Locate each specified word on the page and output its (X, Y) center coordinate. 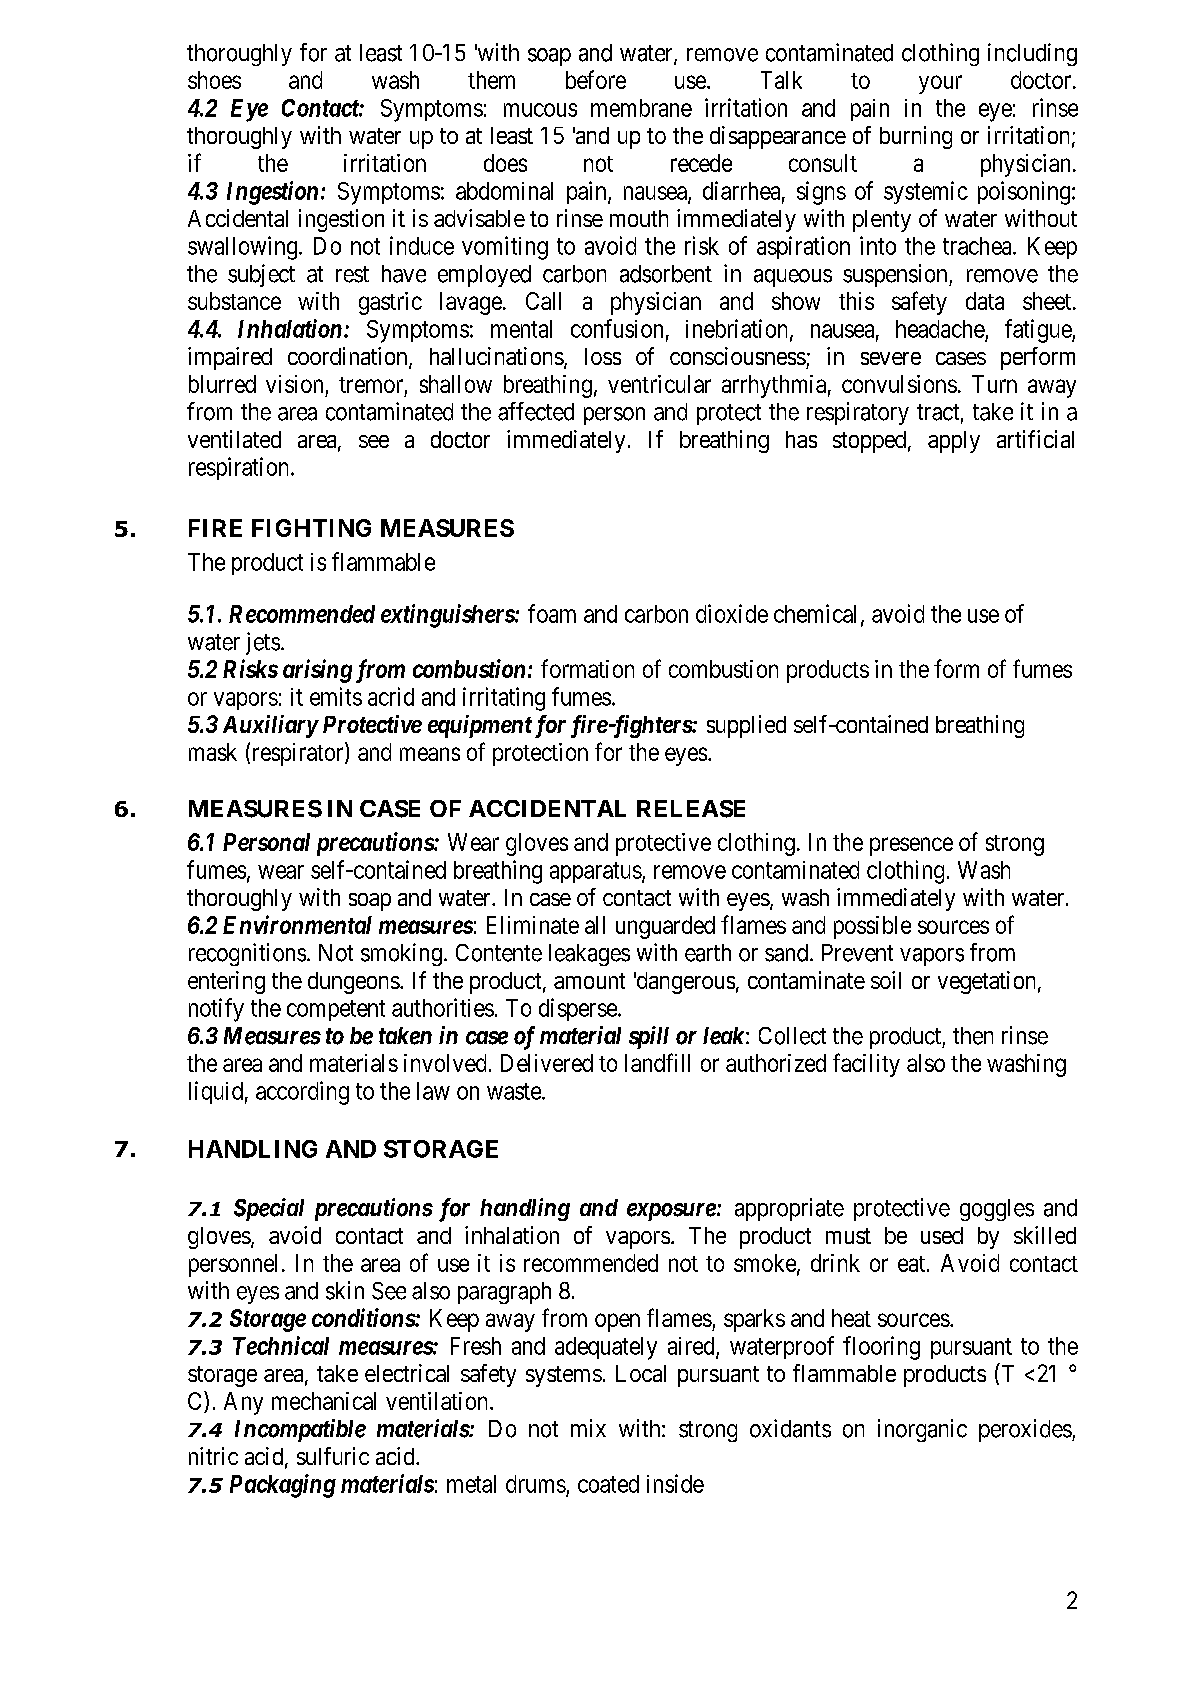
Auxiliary (270, 726)
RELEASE (691, 809)
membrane (641, 108)
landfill (657, 1062)
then (973, 1036)
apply (954, 442)
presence (911, 846)
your (940, 84)
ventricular (659, 384)
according (302, 1093)
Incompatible (300, 1430)
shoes (214, 80)
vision (294, 384)
